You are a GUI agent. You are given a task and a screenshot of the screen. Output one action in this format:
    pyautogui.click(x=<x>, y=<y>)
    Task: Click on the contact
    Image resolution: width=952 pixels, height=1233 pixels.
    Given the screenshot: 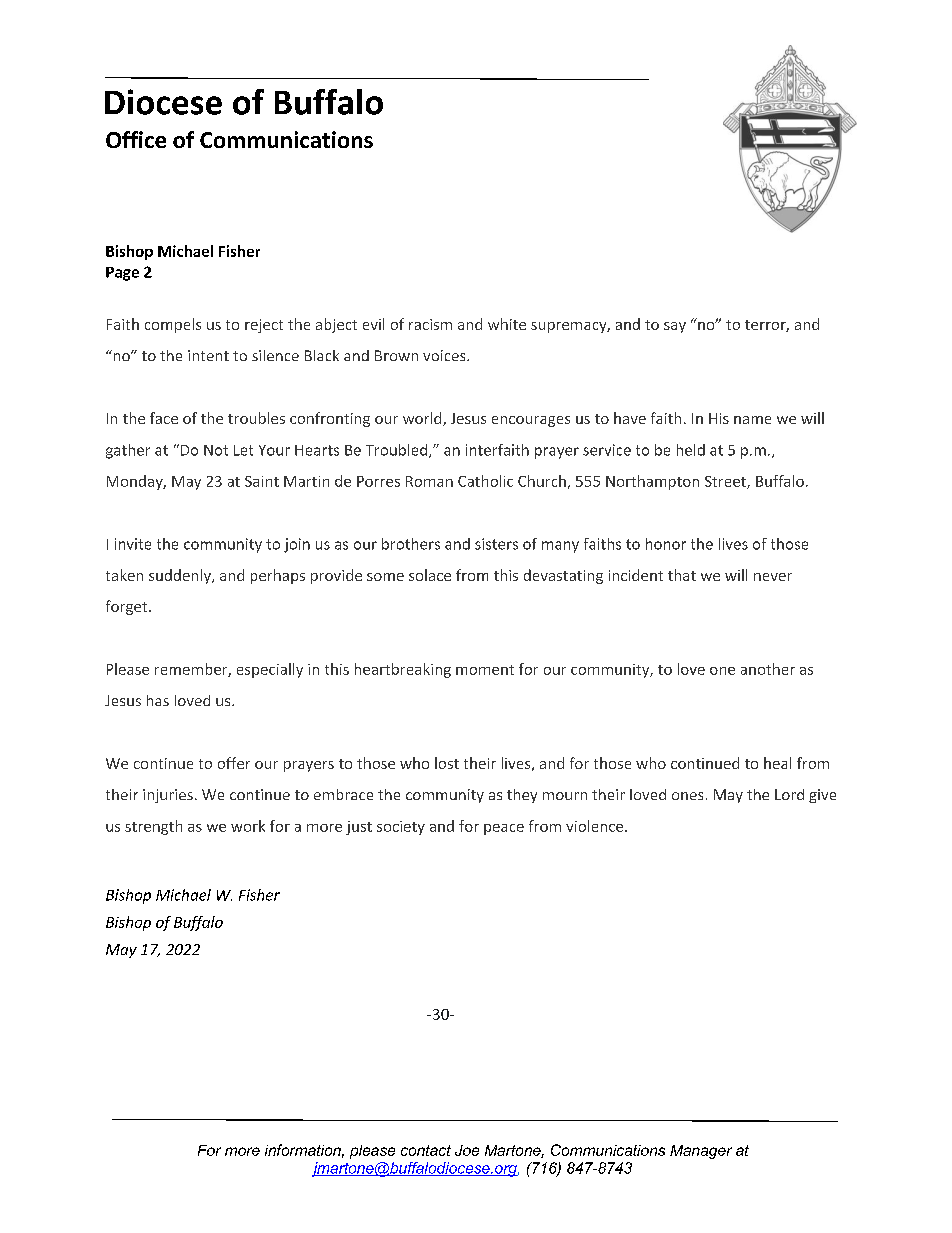 What is the action you would take?
    pyautogui.click(x=426, y=1150)
